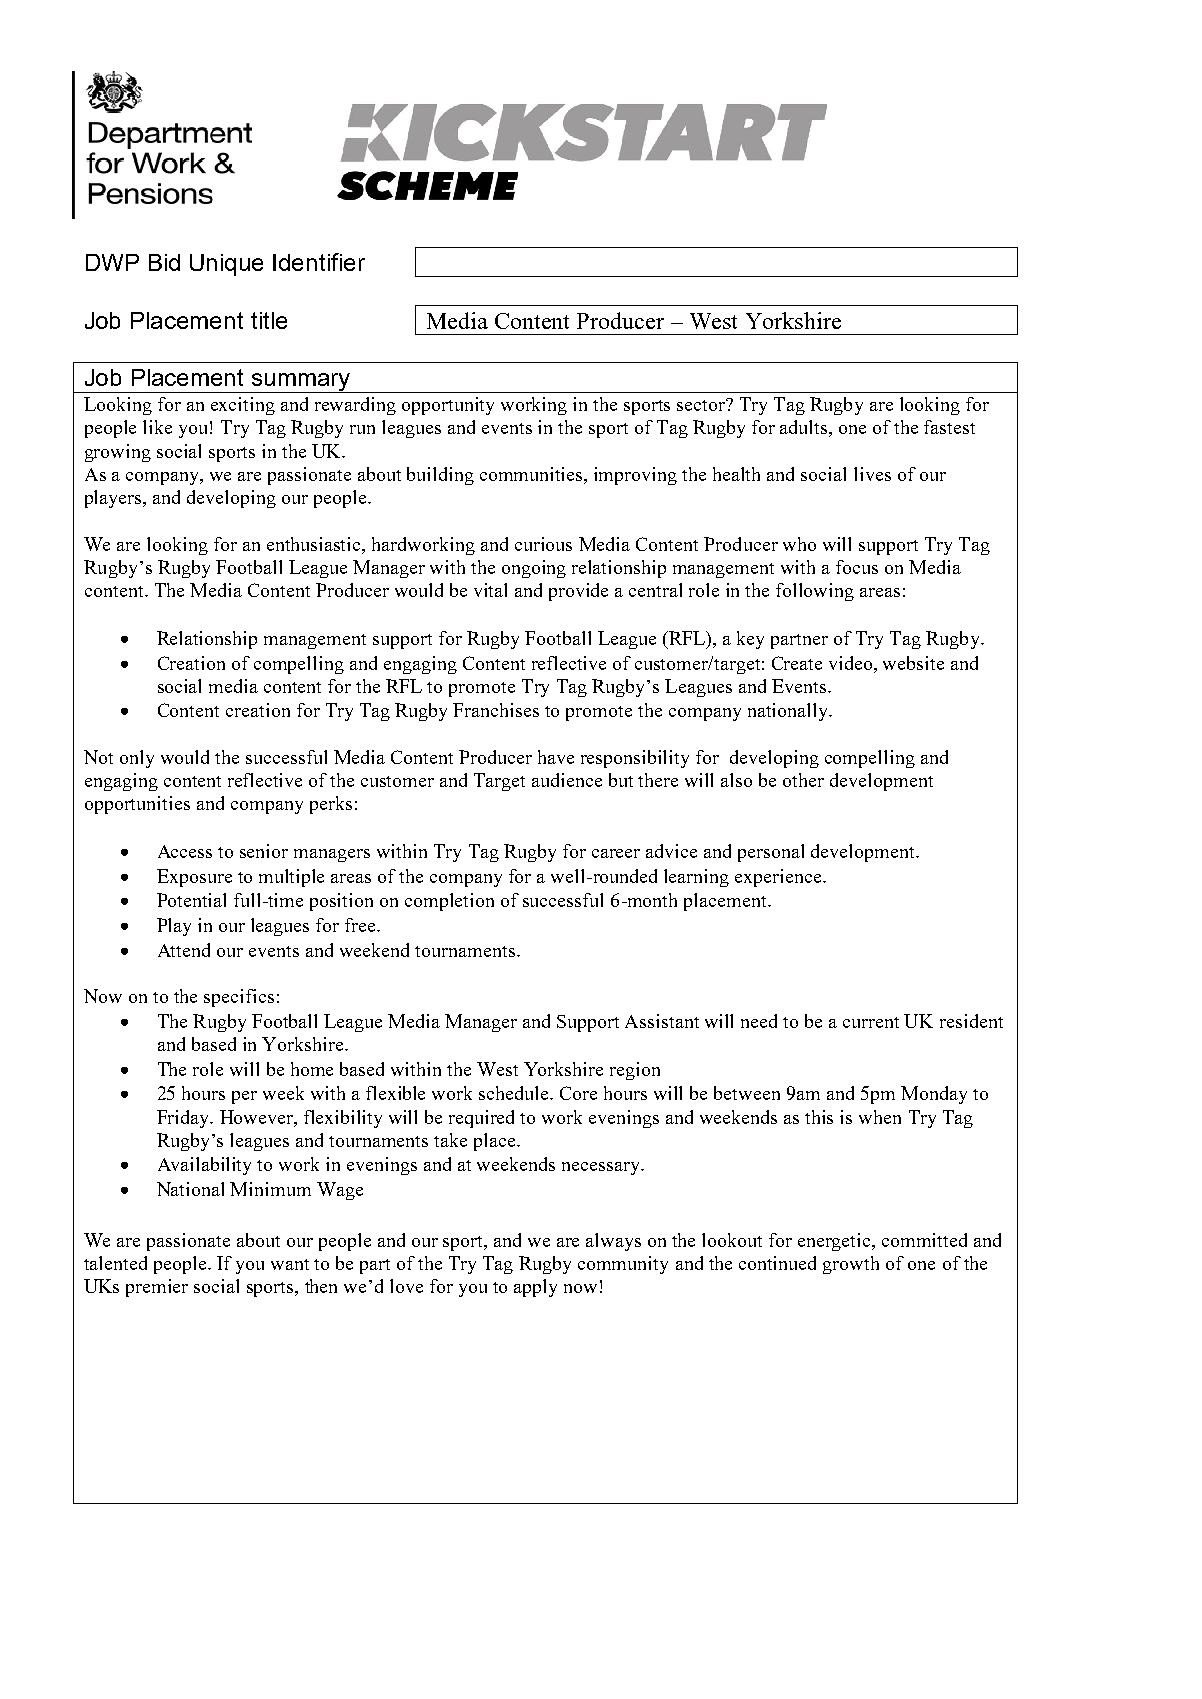  What do you see at coordinates (157, 1288) in the screenshot?
I see `premier` at bounding box center [157, 1288].
